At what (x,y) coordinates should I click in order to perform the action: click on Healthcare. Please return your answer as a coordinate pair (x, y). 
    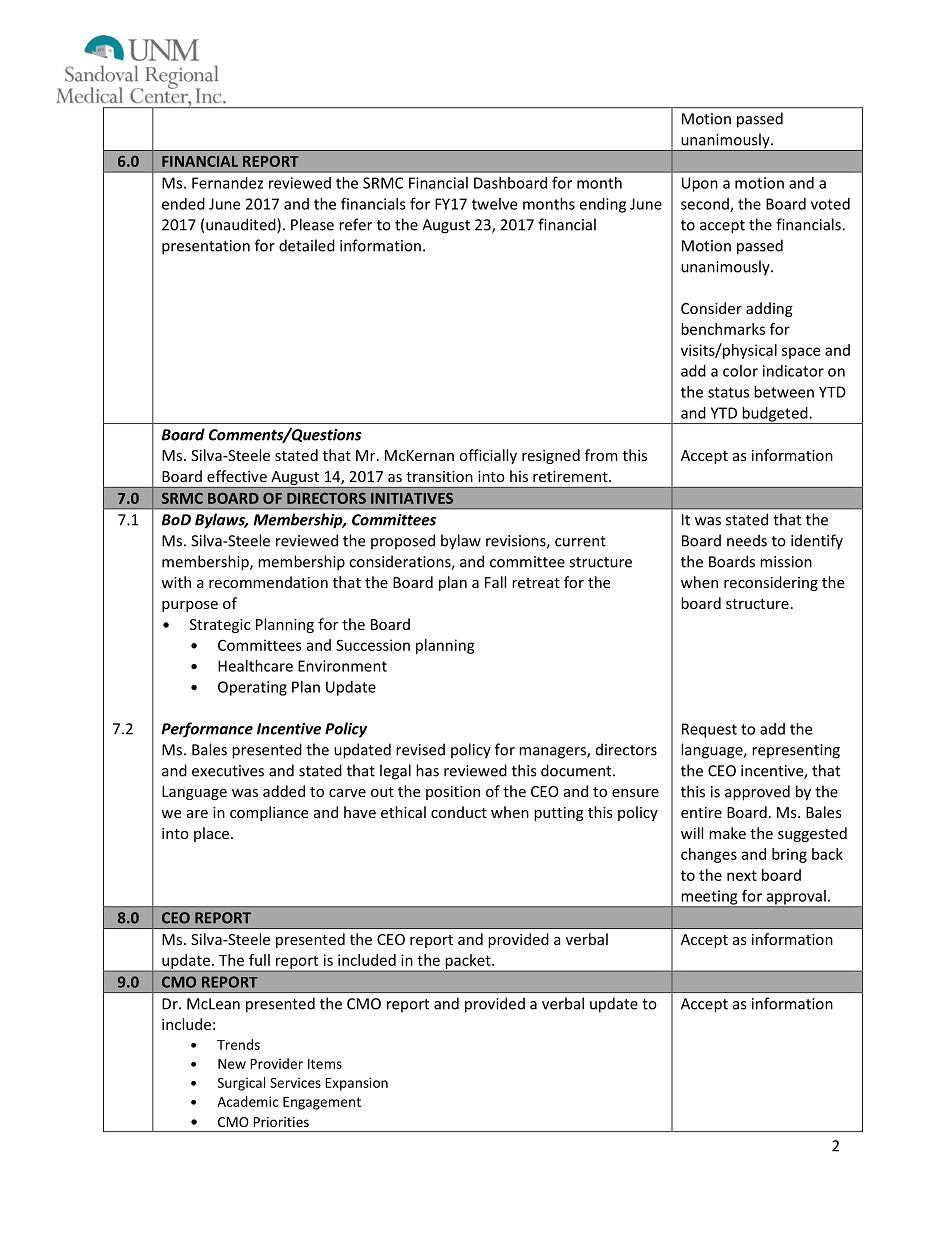
    Looking at the image, I should click on (255, 666).
